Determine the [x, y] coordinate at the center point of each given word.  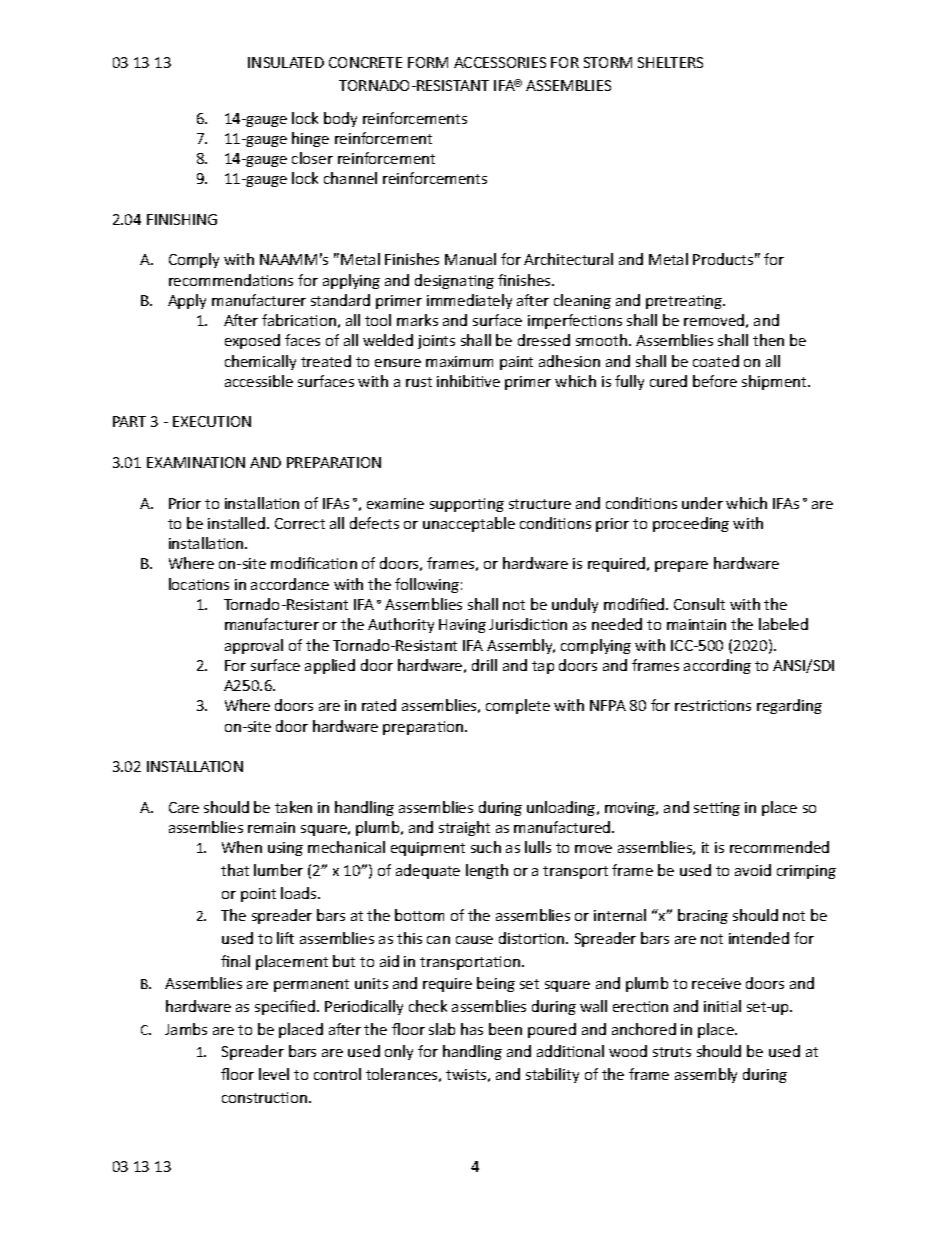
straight [464, 828]
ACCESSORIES [500, 62]
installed [238, 523]
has [472, 1029]
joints [436, 342]
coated [716, 361]
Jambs [186, 1029]
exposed [252, 341]
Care [184, 807]
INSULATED [286, 62]
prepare [681, 566]
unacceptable [469, 524]
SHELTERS [670, 62]
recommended [779, 847]
